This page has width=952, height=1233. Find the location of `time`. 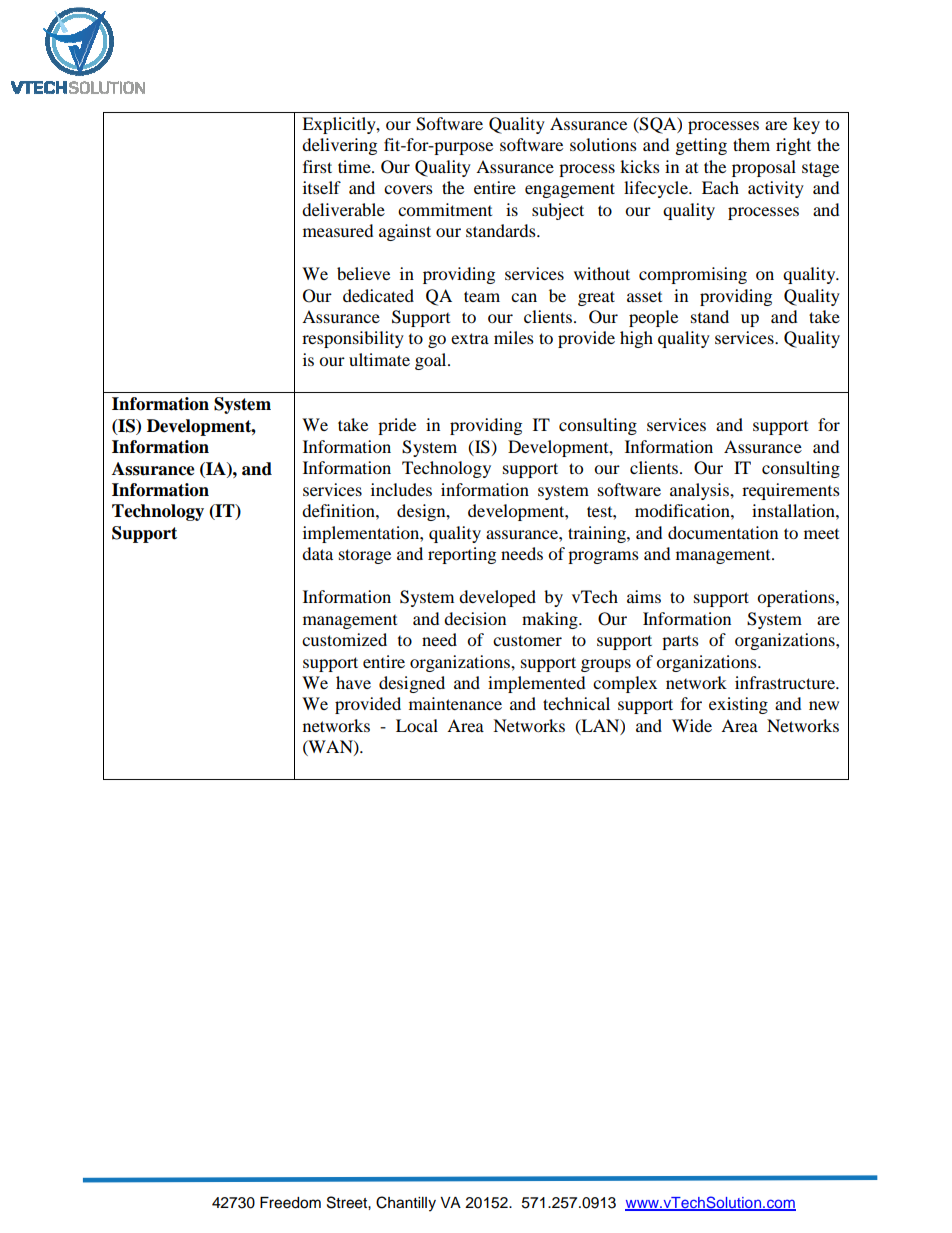

time is located at coordinates (355, 166).
